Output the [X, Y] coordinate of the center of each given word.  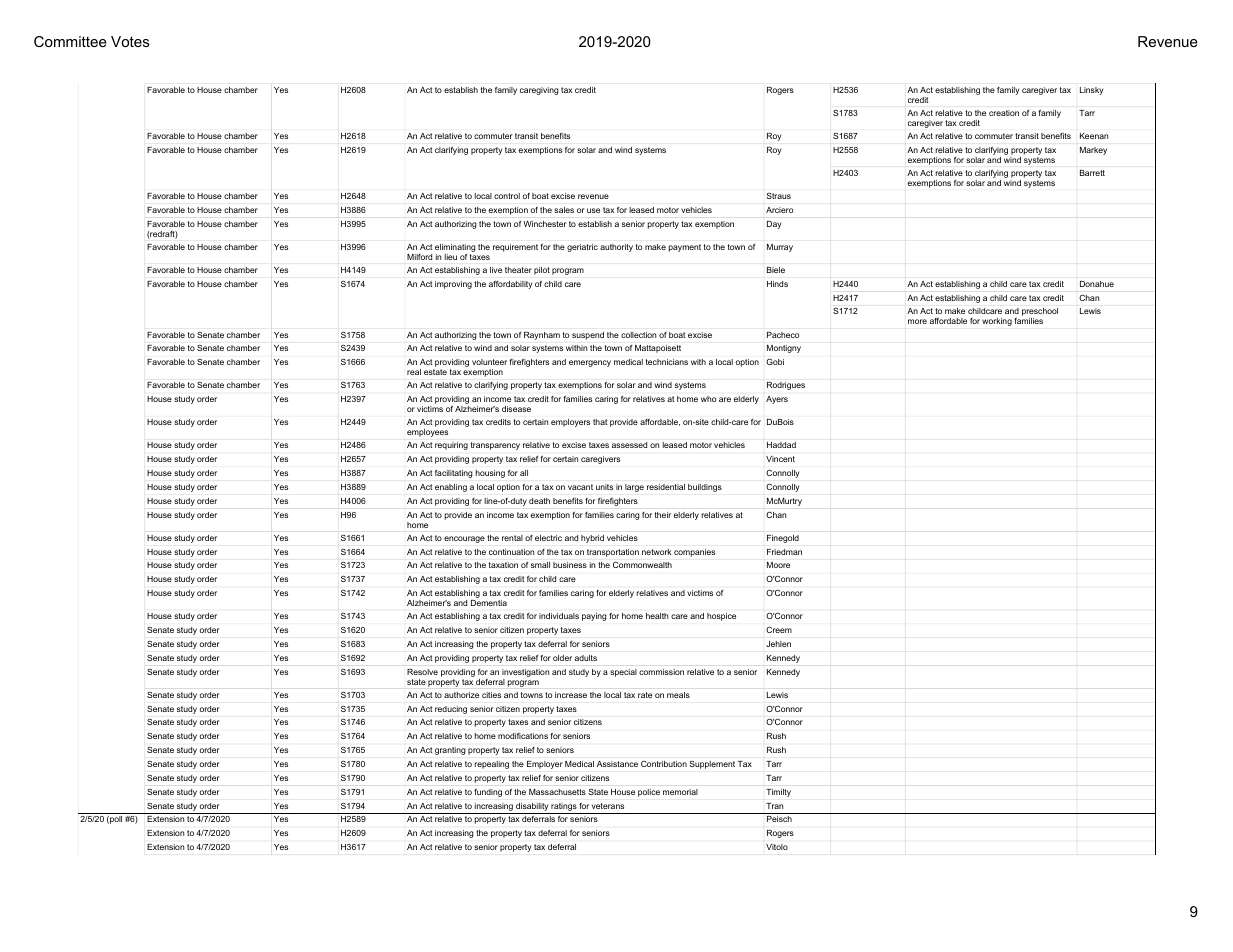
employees [427, 433]
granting [450, 751]
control [507, 196]
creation [1004, 113]
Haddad [781, 445]
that [600, 422]
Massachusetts [557, 792]
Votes [130, 41]
